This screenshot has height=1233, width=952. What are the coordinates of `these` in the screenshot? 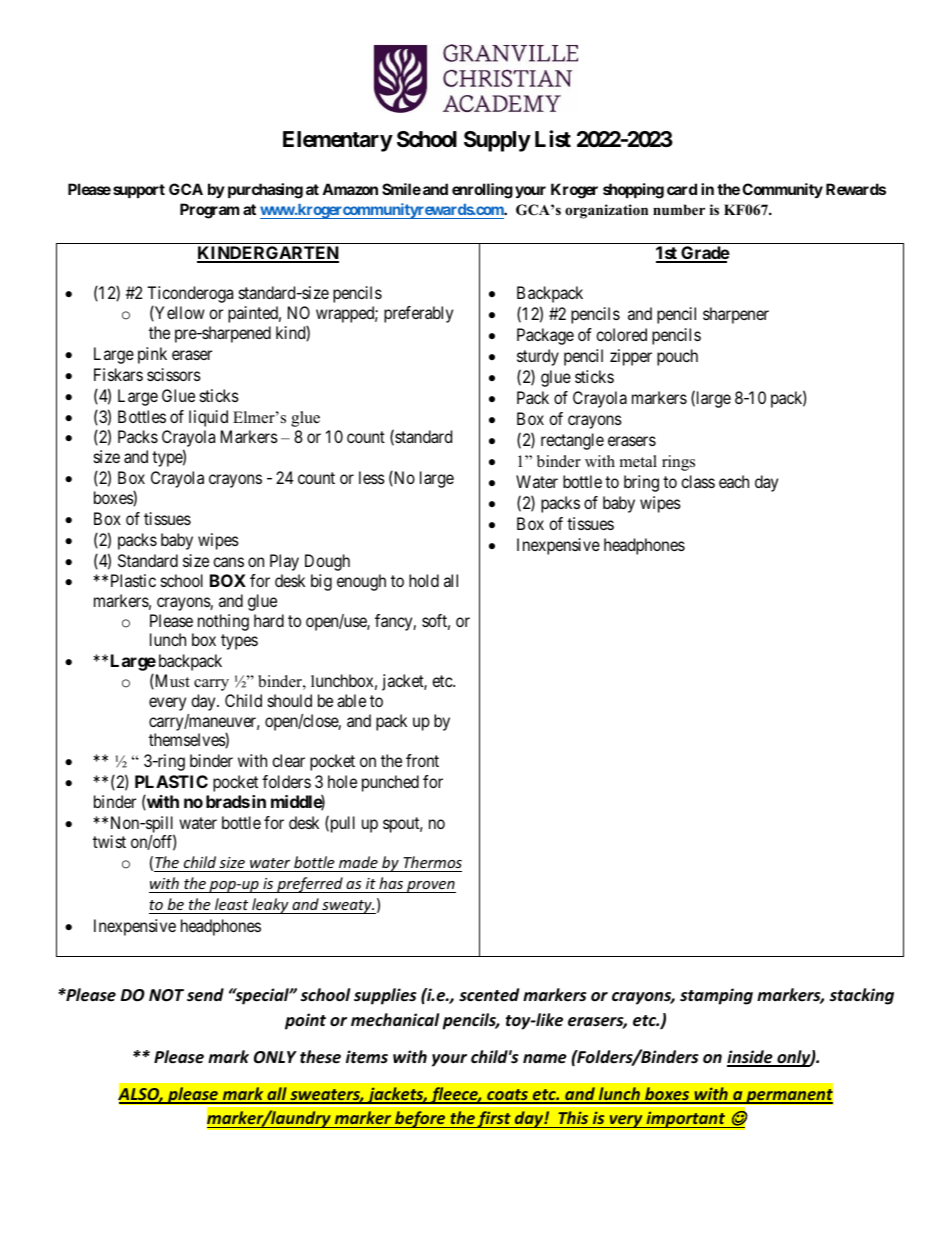 It's located at (320, 1056).
